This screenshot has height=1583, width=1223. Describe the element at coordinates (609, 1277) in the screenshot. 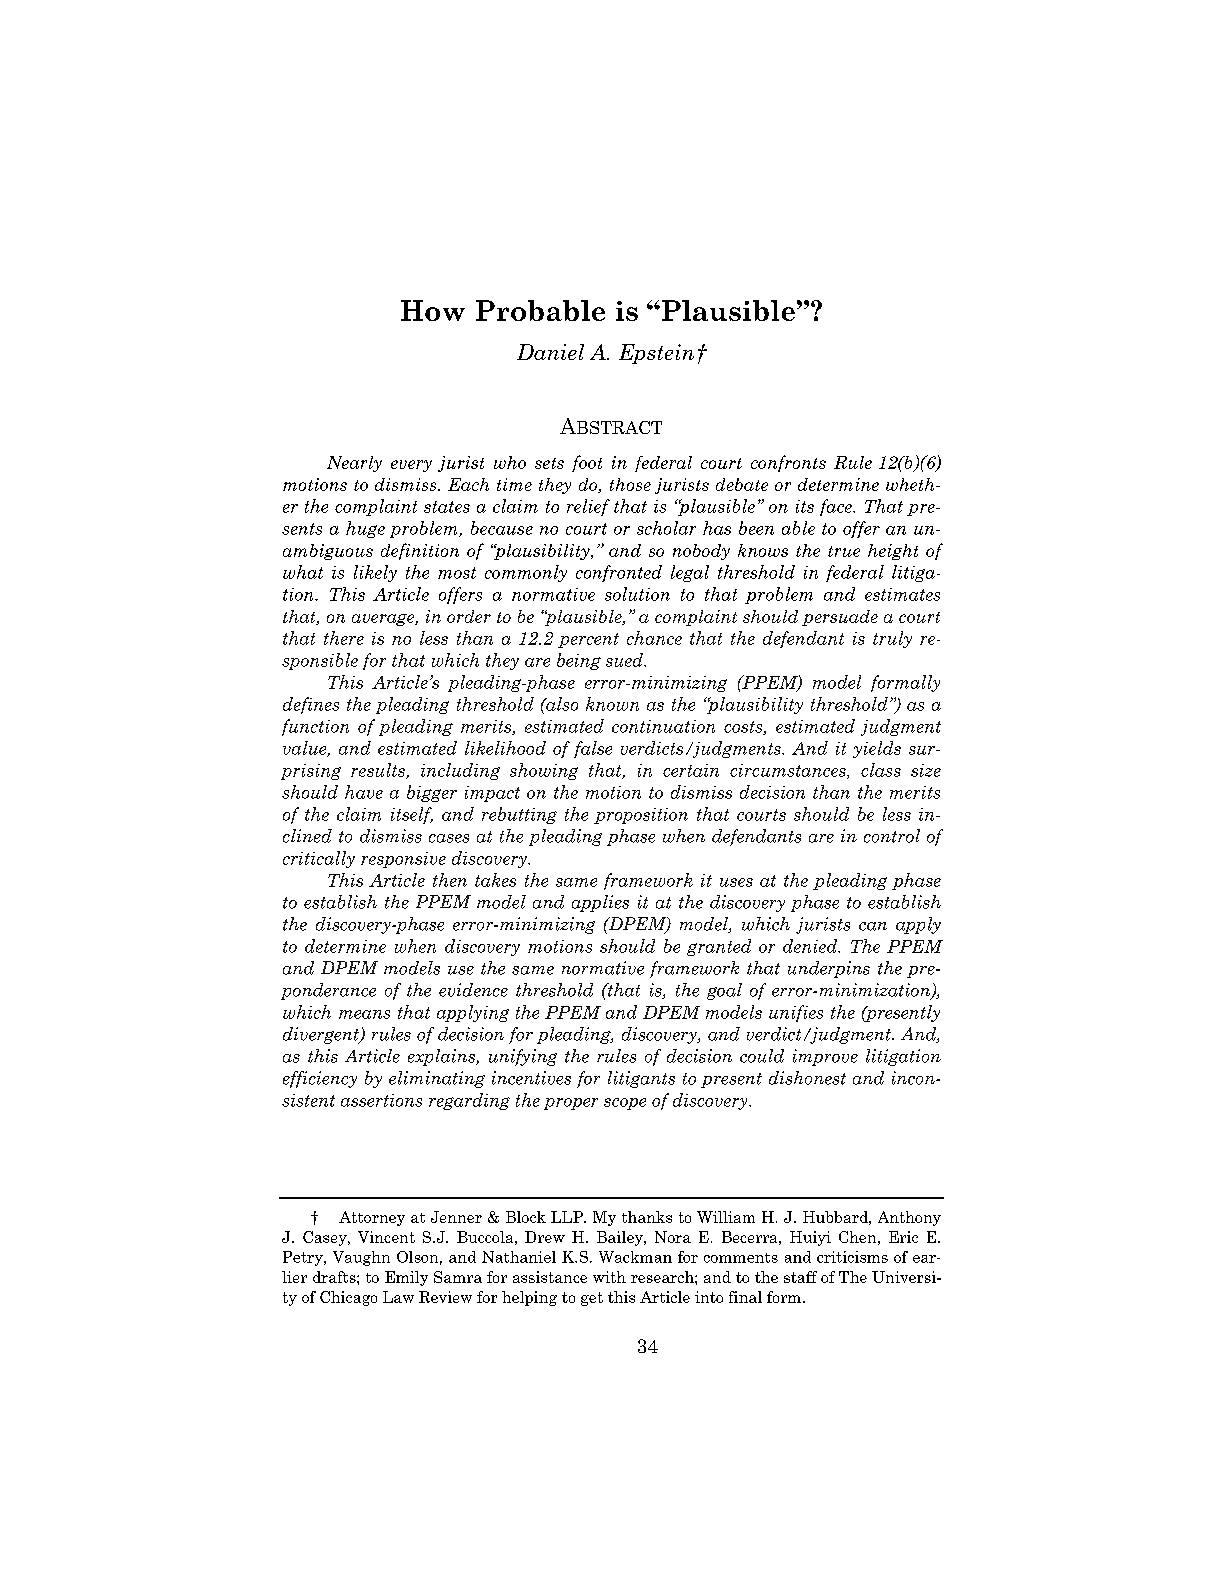

I see `with` at that location.
